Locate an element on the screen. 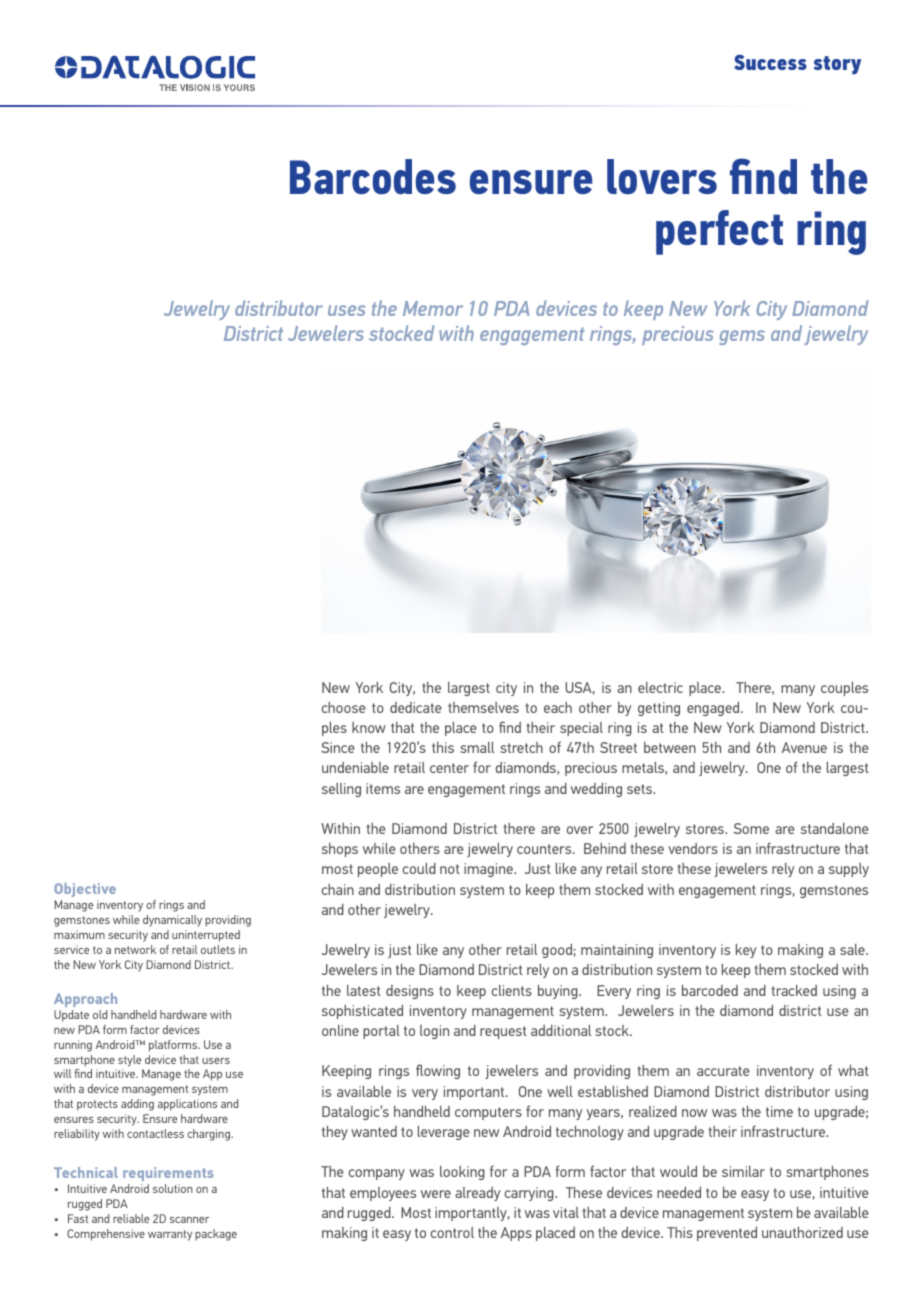 The image size is (924, 1308). Success is located at coordinates (770, 62).
